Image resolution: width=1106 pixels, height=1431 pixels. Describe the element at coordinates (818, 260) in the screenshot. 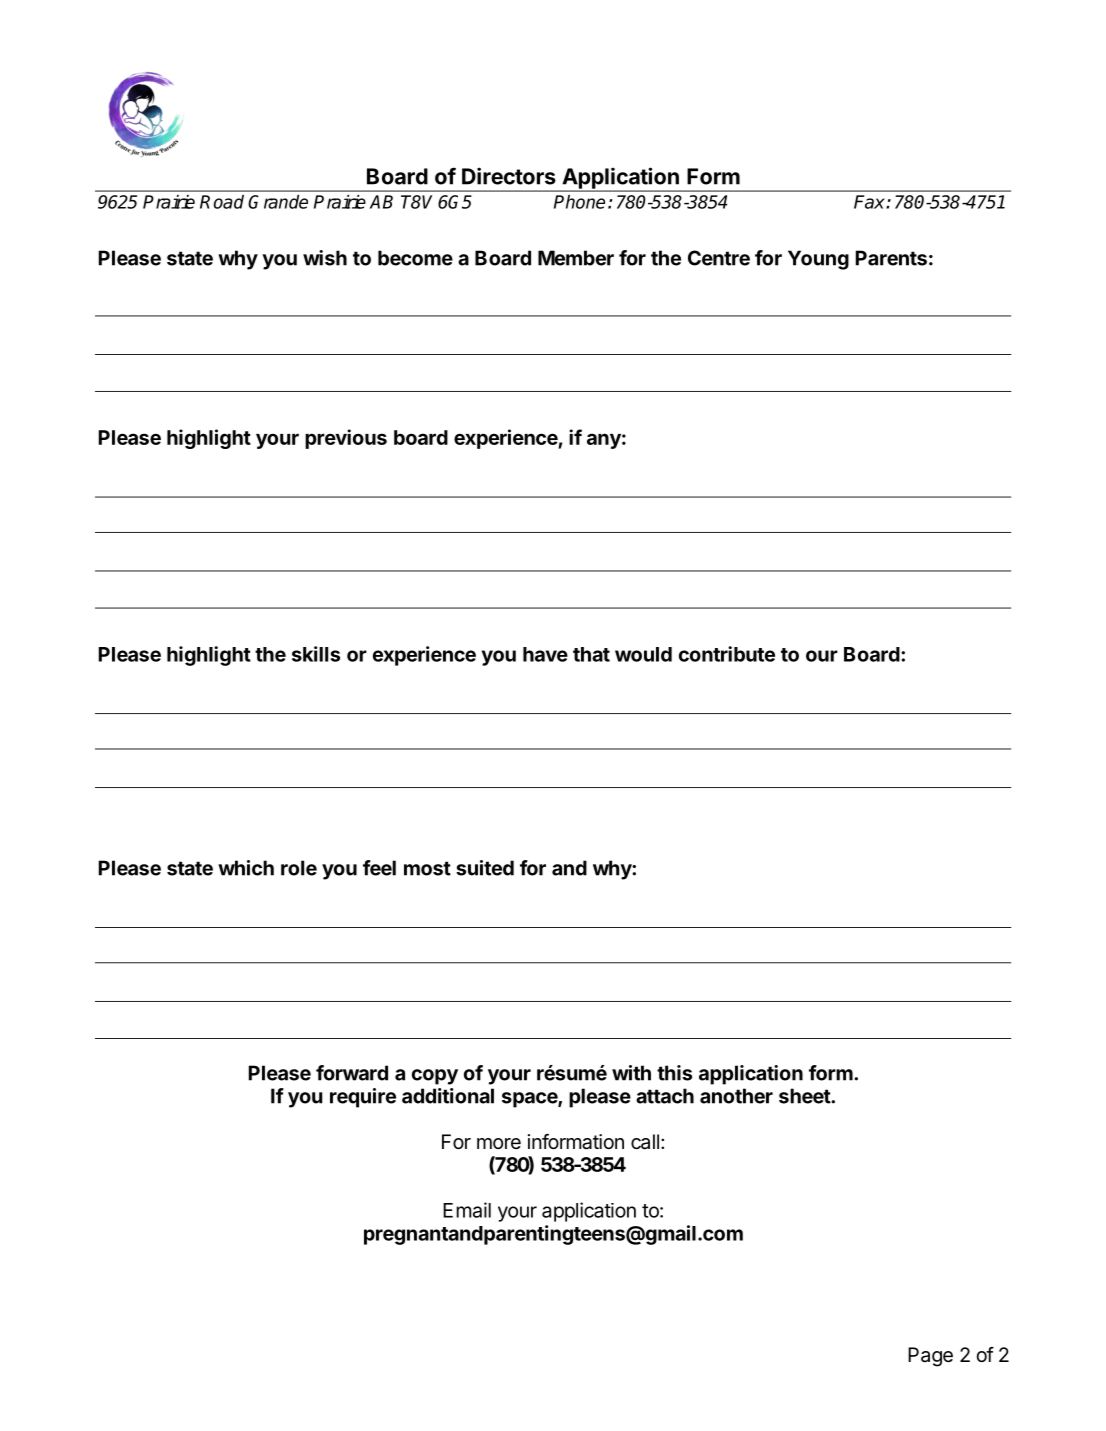

I see `Young` at that location.
